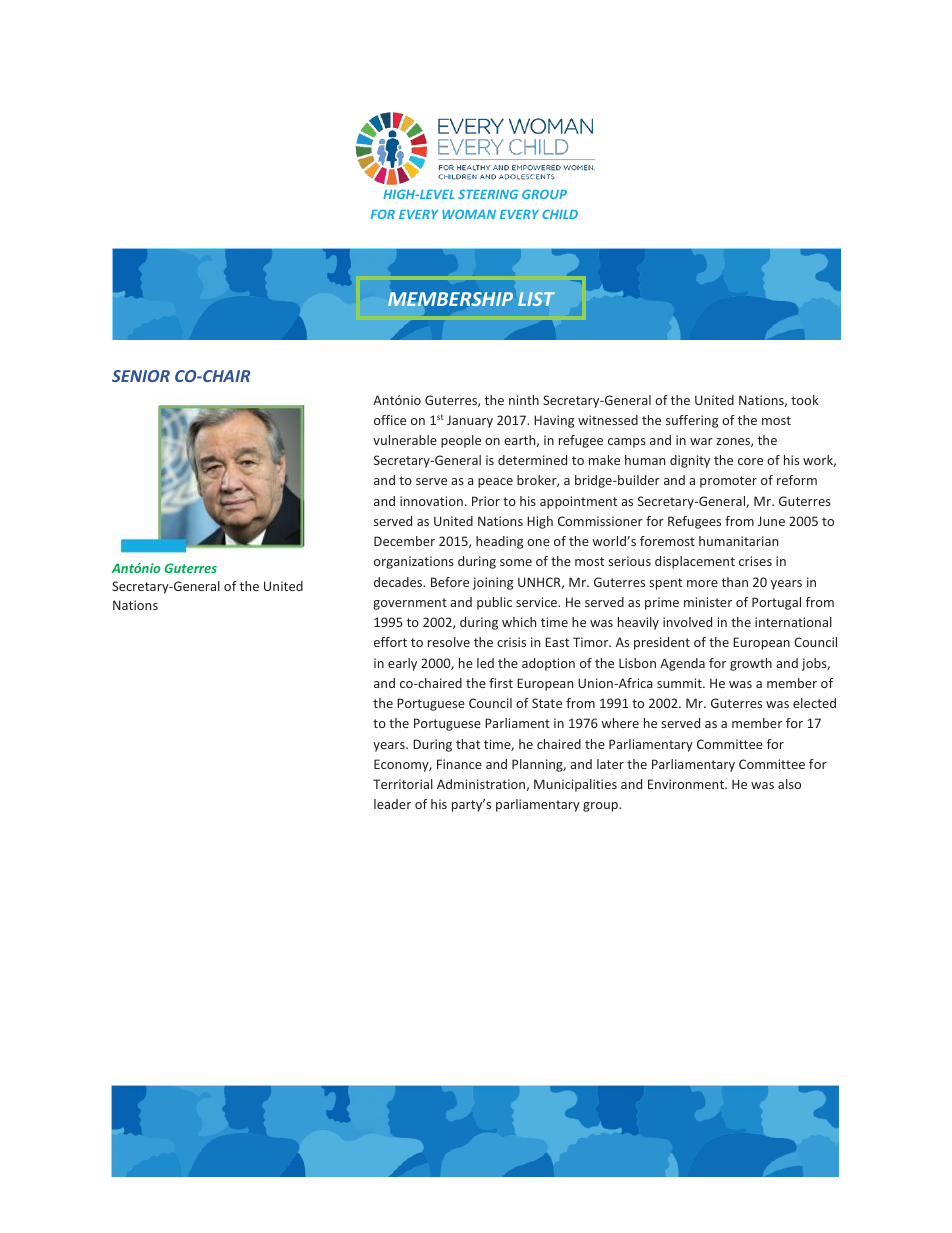  What do you see at coordinates (404, 541) in the screenshot?
I see `December` at bounding box center [404, 541].
